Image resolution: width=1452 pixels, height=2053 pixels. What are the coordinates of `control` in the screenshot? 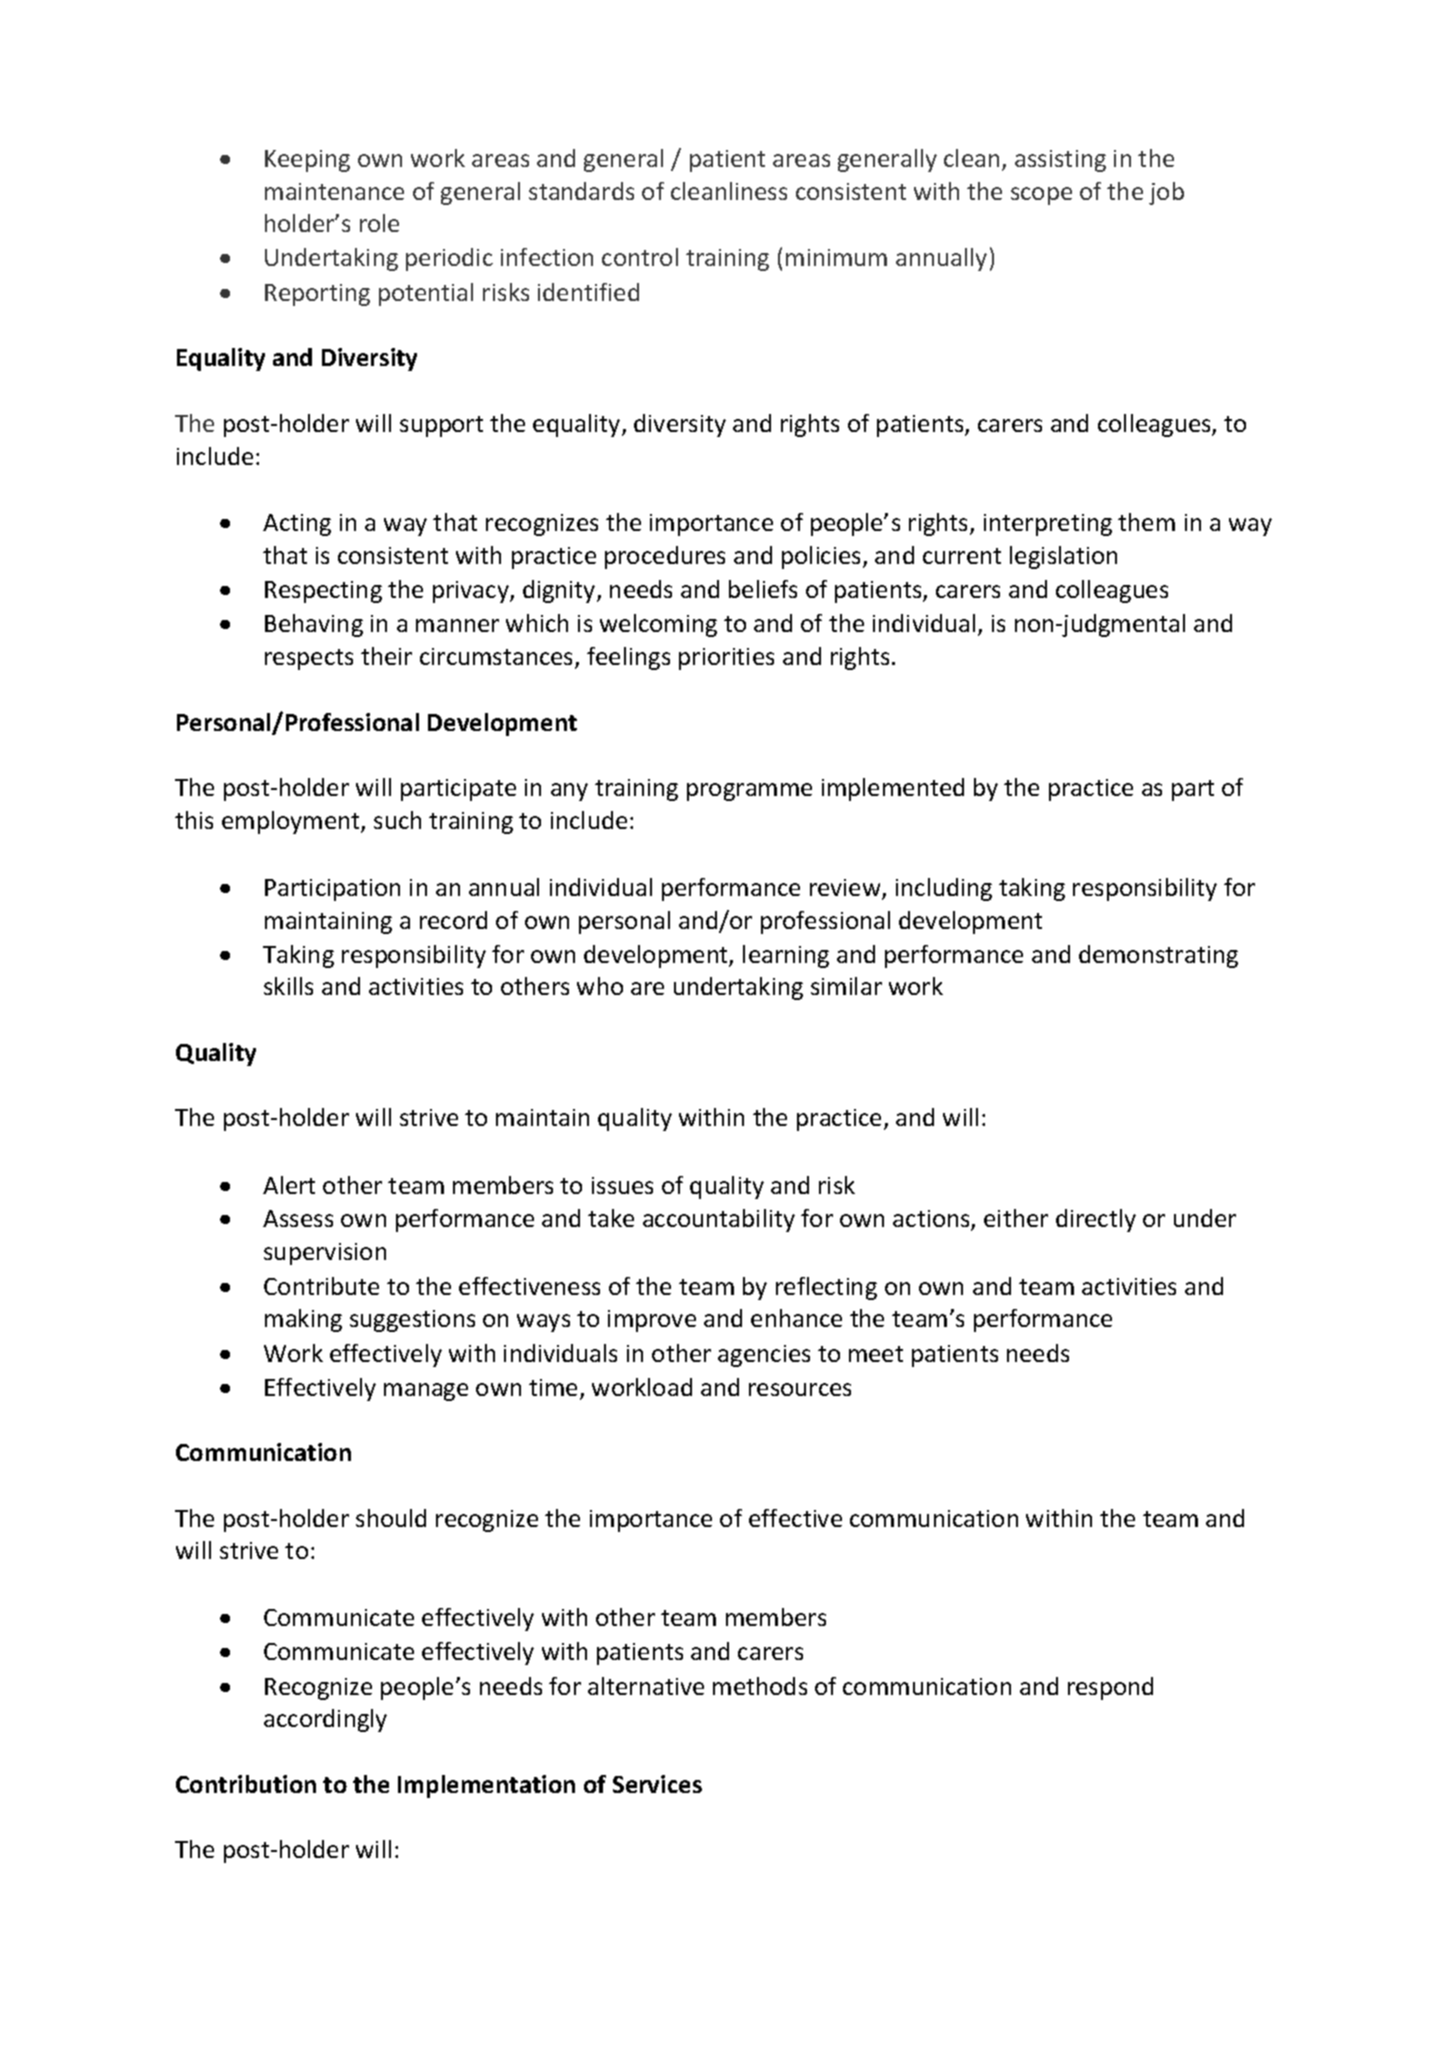 It's located at (640, 257).
